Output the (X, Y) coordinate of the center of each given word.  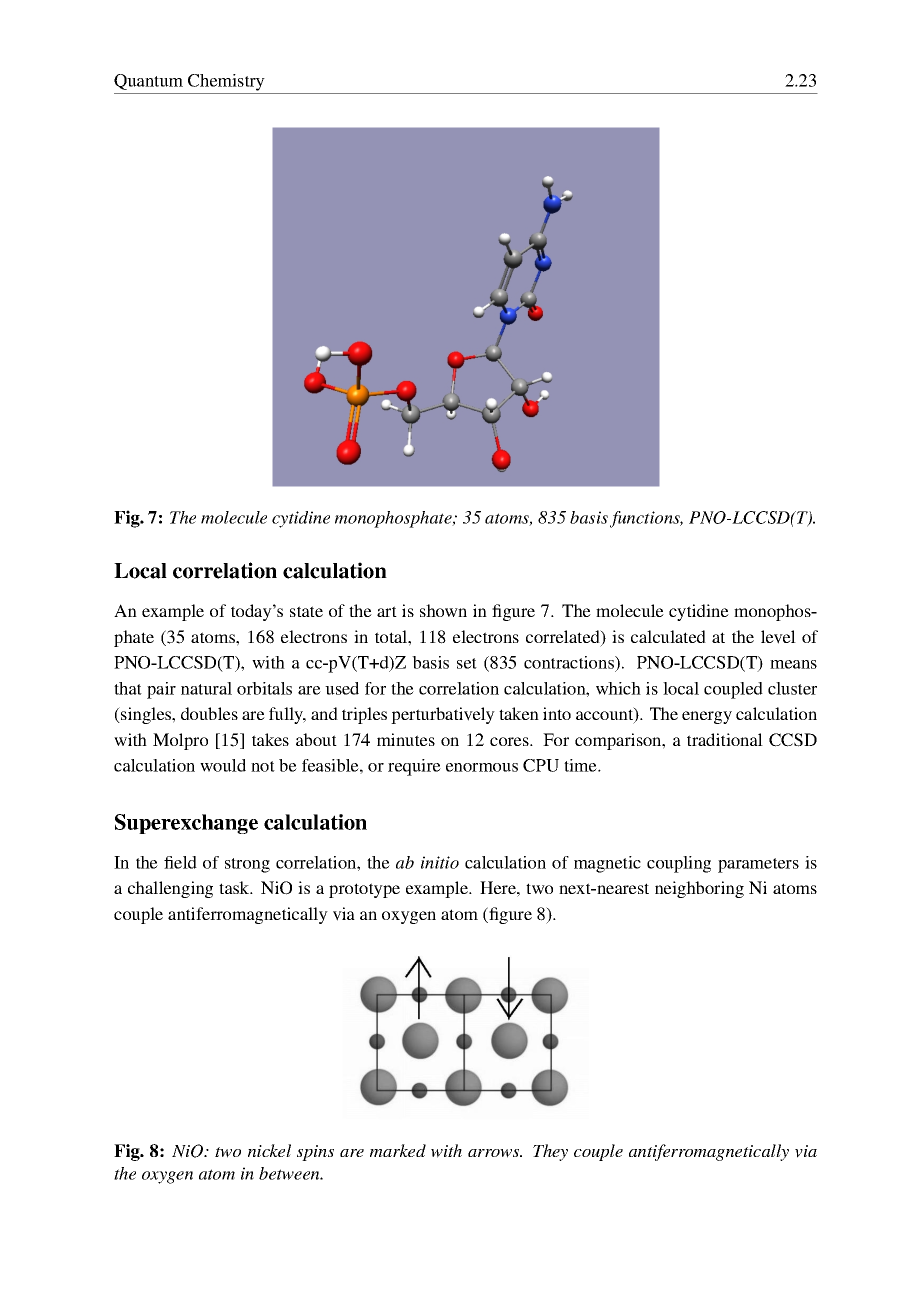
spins (315, 1153)
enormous (482, 767)
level (778, 637)
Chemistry (226, 82)
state (306, 611)
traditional (725, 739)
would (223, 765)
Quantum (148, 82)
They (550, 1152)
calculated (668, 636)
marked (398, 1150)
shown (443, 610)
